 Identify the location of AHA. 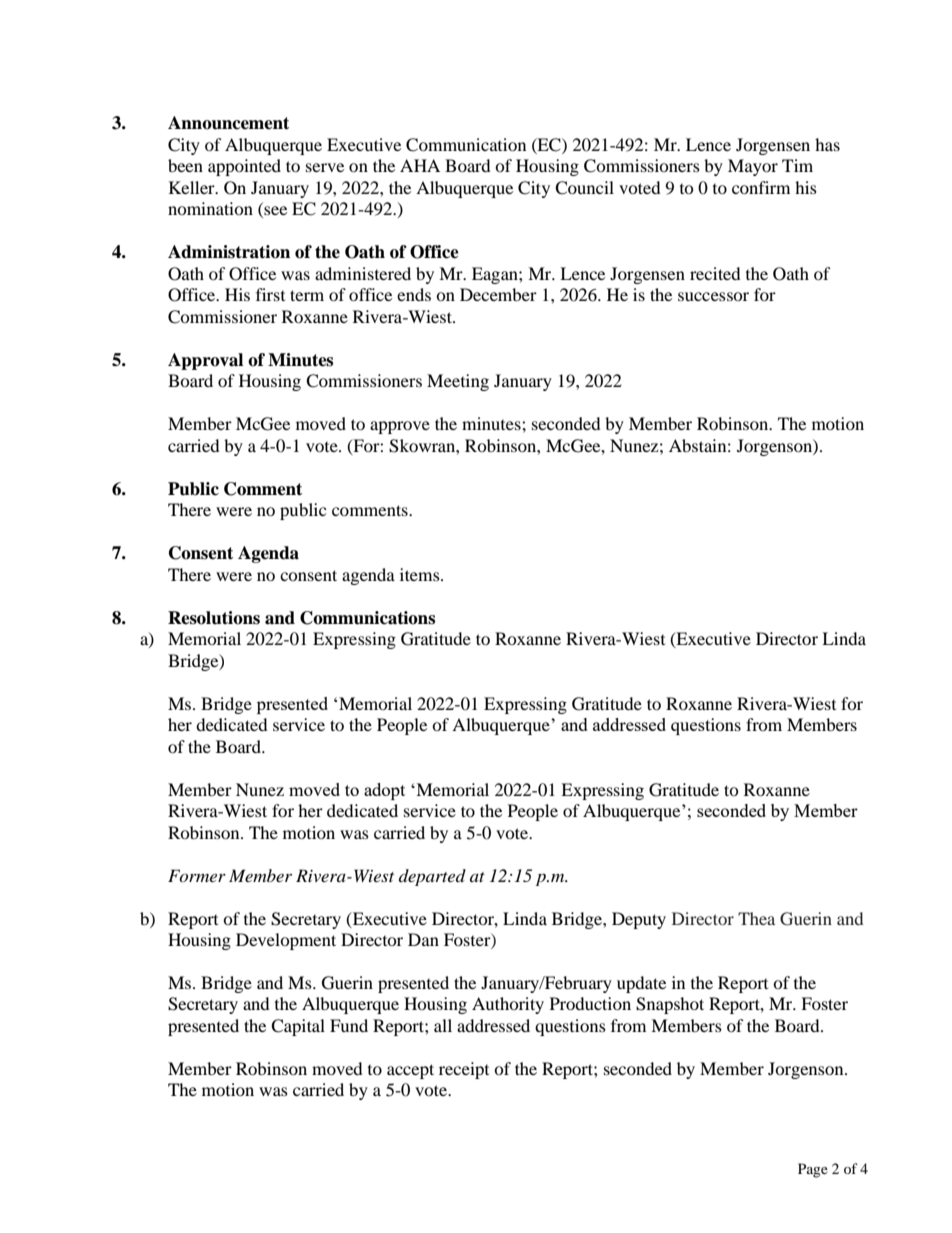
(420, 165).
